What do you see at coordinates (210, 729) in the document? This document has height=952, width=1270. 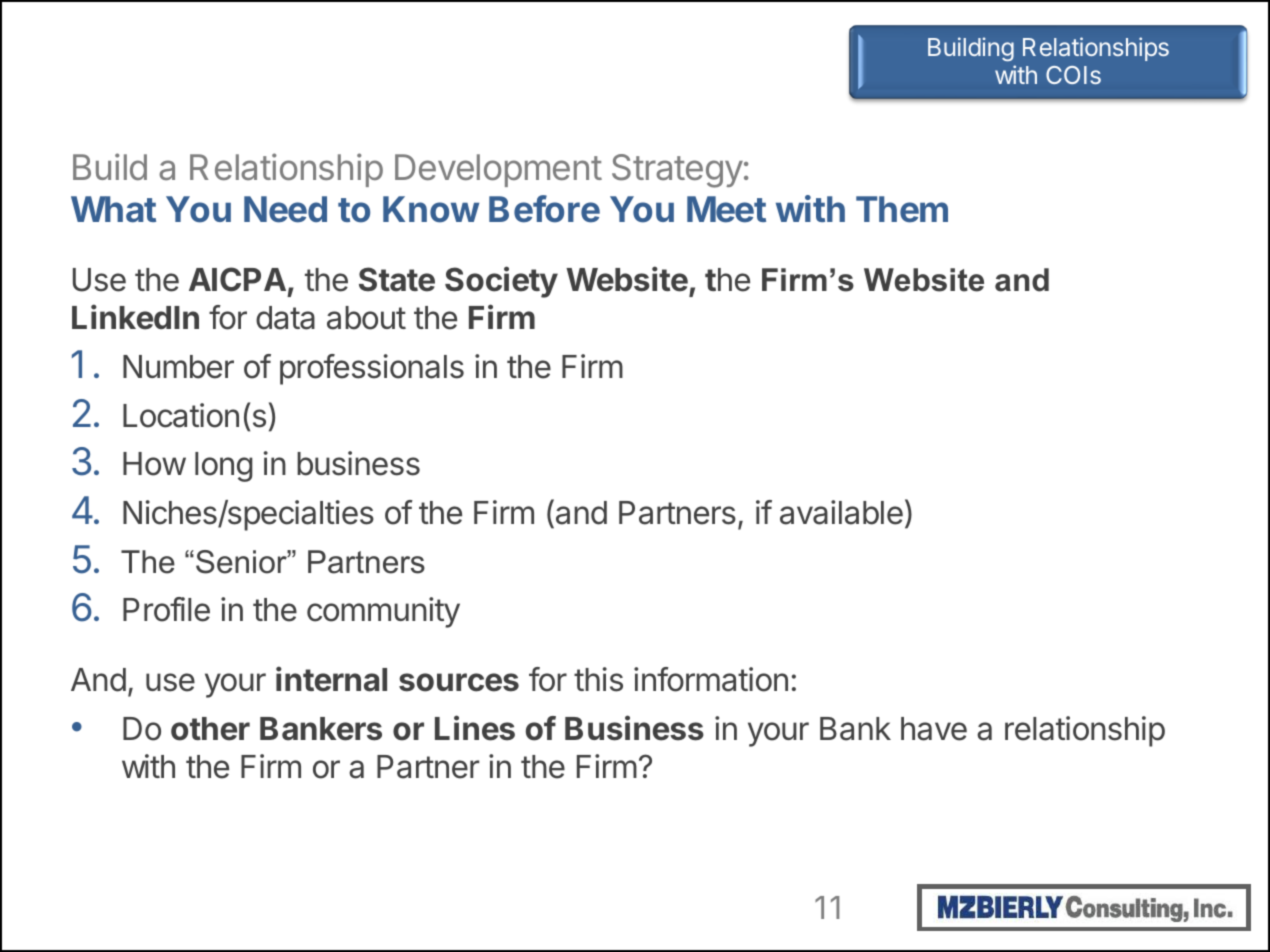 I see `other` at bounding box center [210, 729].
